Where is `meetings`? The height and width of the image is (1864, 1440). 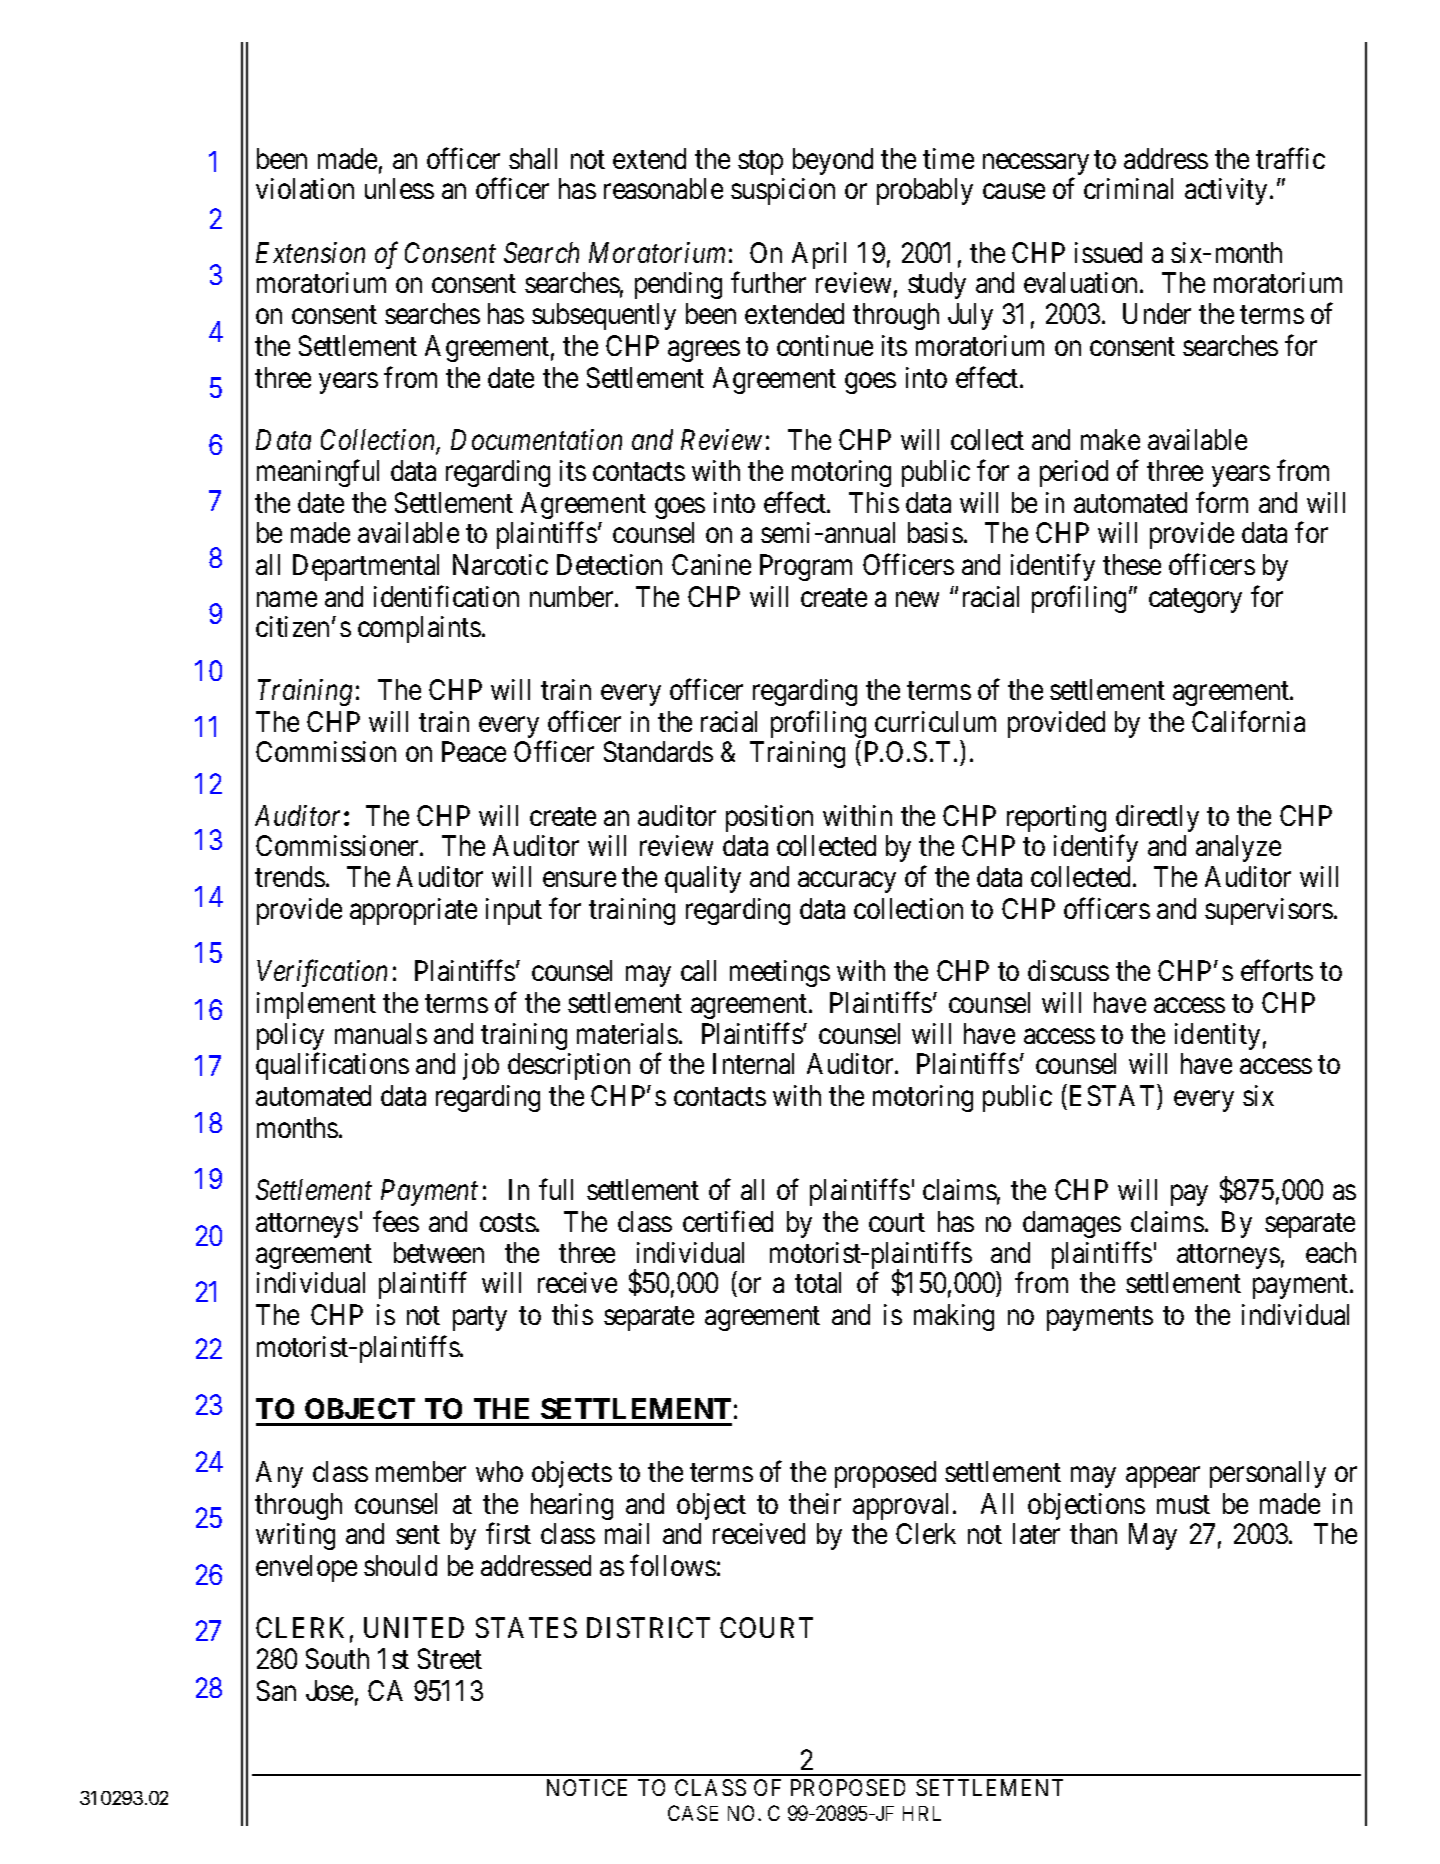
meetings is located at coordinates (780, 973).
